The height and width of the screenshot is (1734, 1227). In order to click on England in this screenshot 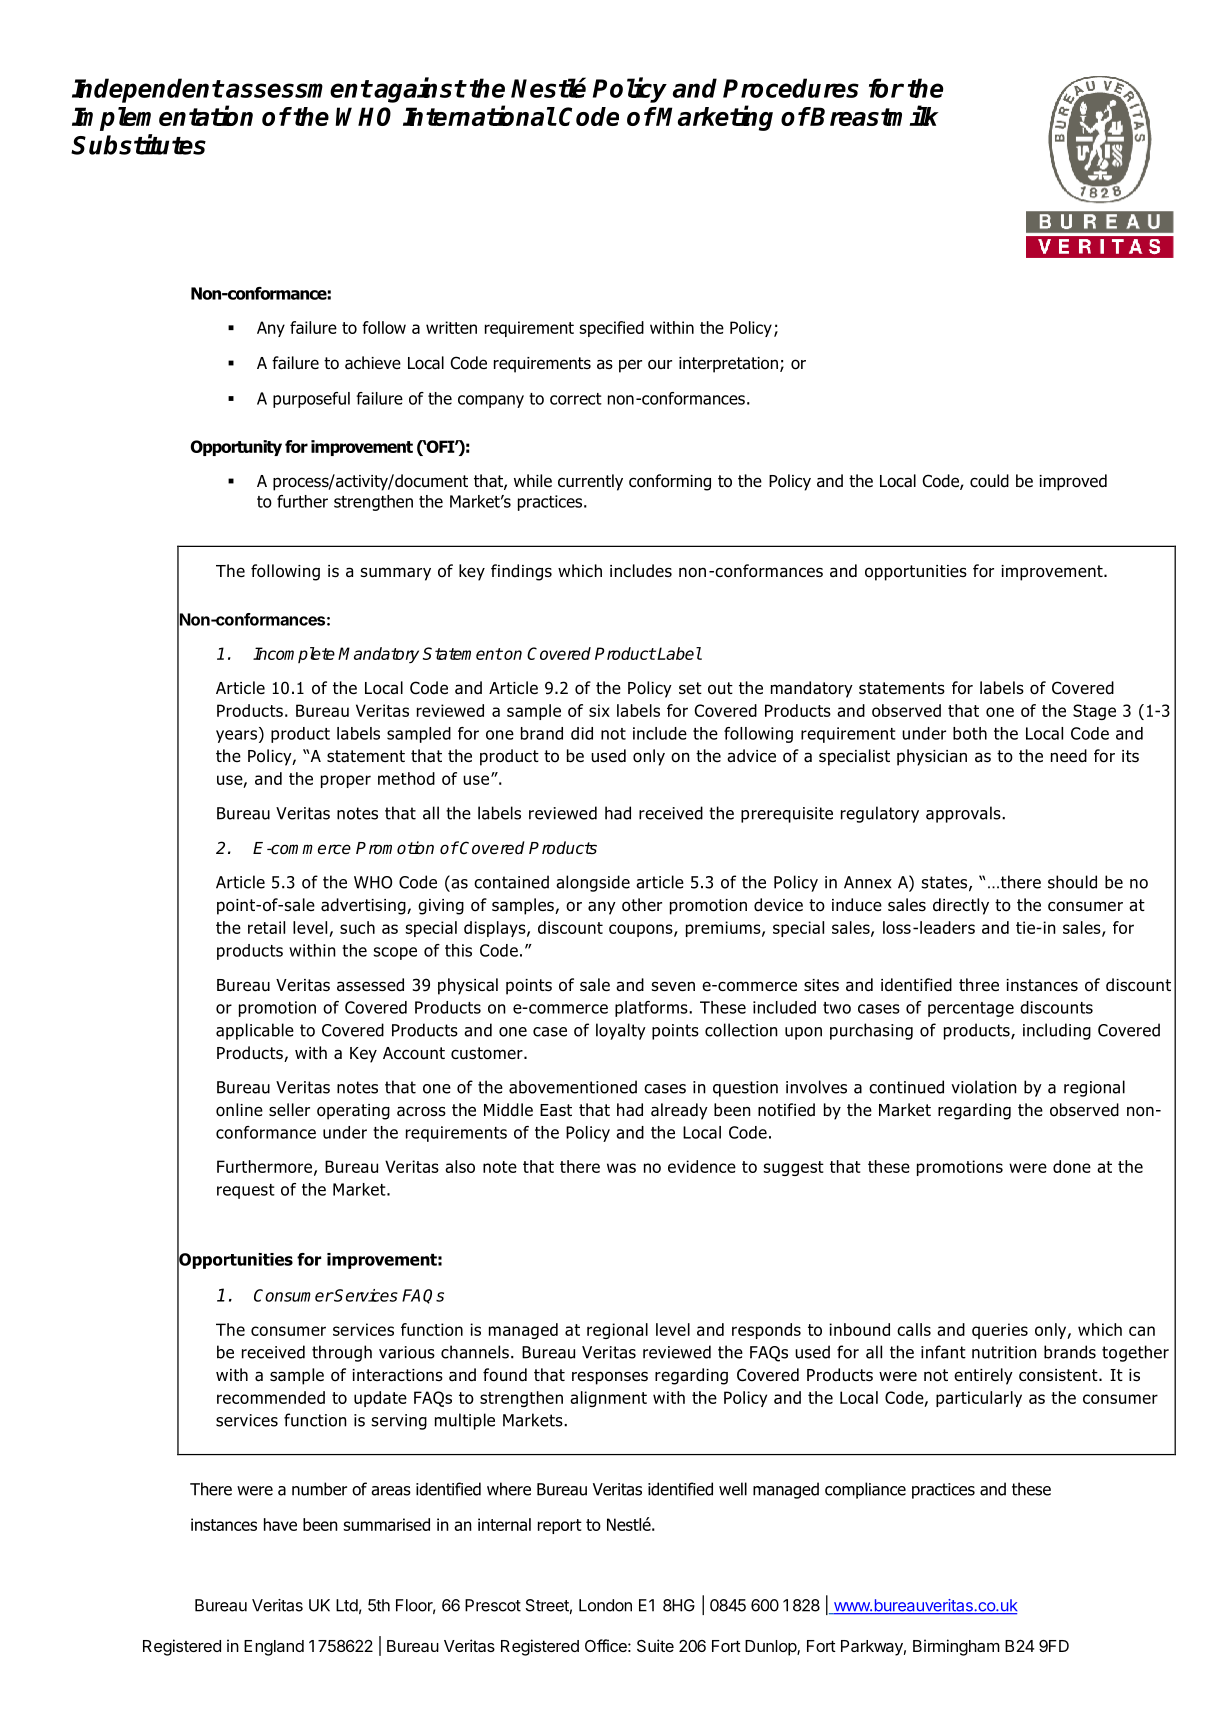, I will do `click(274, 1648)`.
